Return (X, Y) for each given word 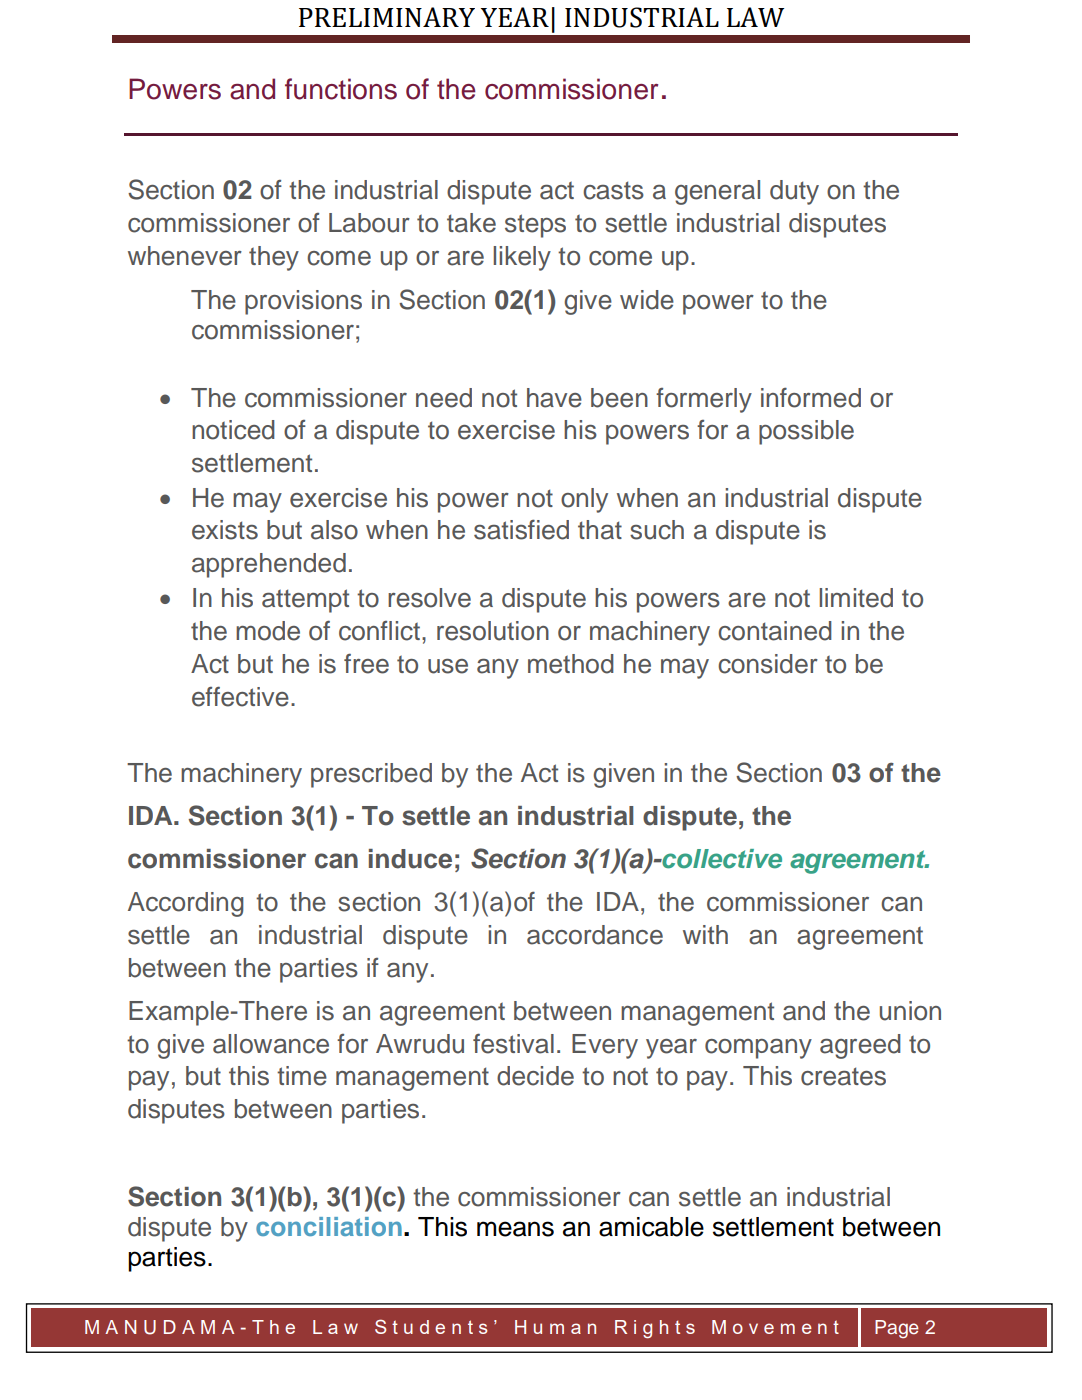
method (571, 664)
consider (768, 664)
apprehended (269, 565)
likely (522, 258)
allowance (271, 1044)
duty (794, 192)
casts (613, 190)
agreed (860, 1046)
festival (513, 1043)
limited (856, 598)
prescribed (371, 775)
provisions (303, 302)
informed (811, 397)
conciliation (329, 1226)
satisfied (521, 529)
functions (341, 89)
